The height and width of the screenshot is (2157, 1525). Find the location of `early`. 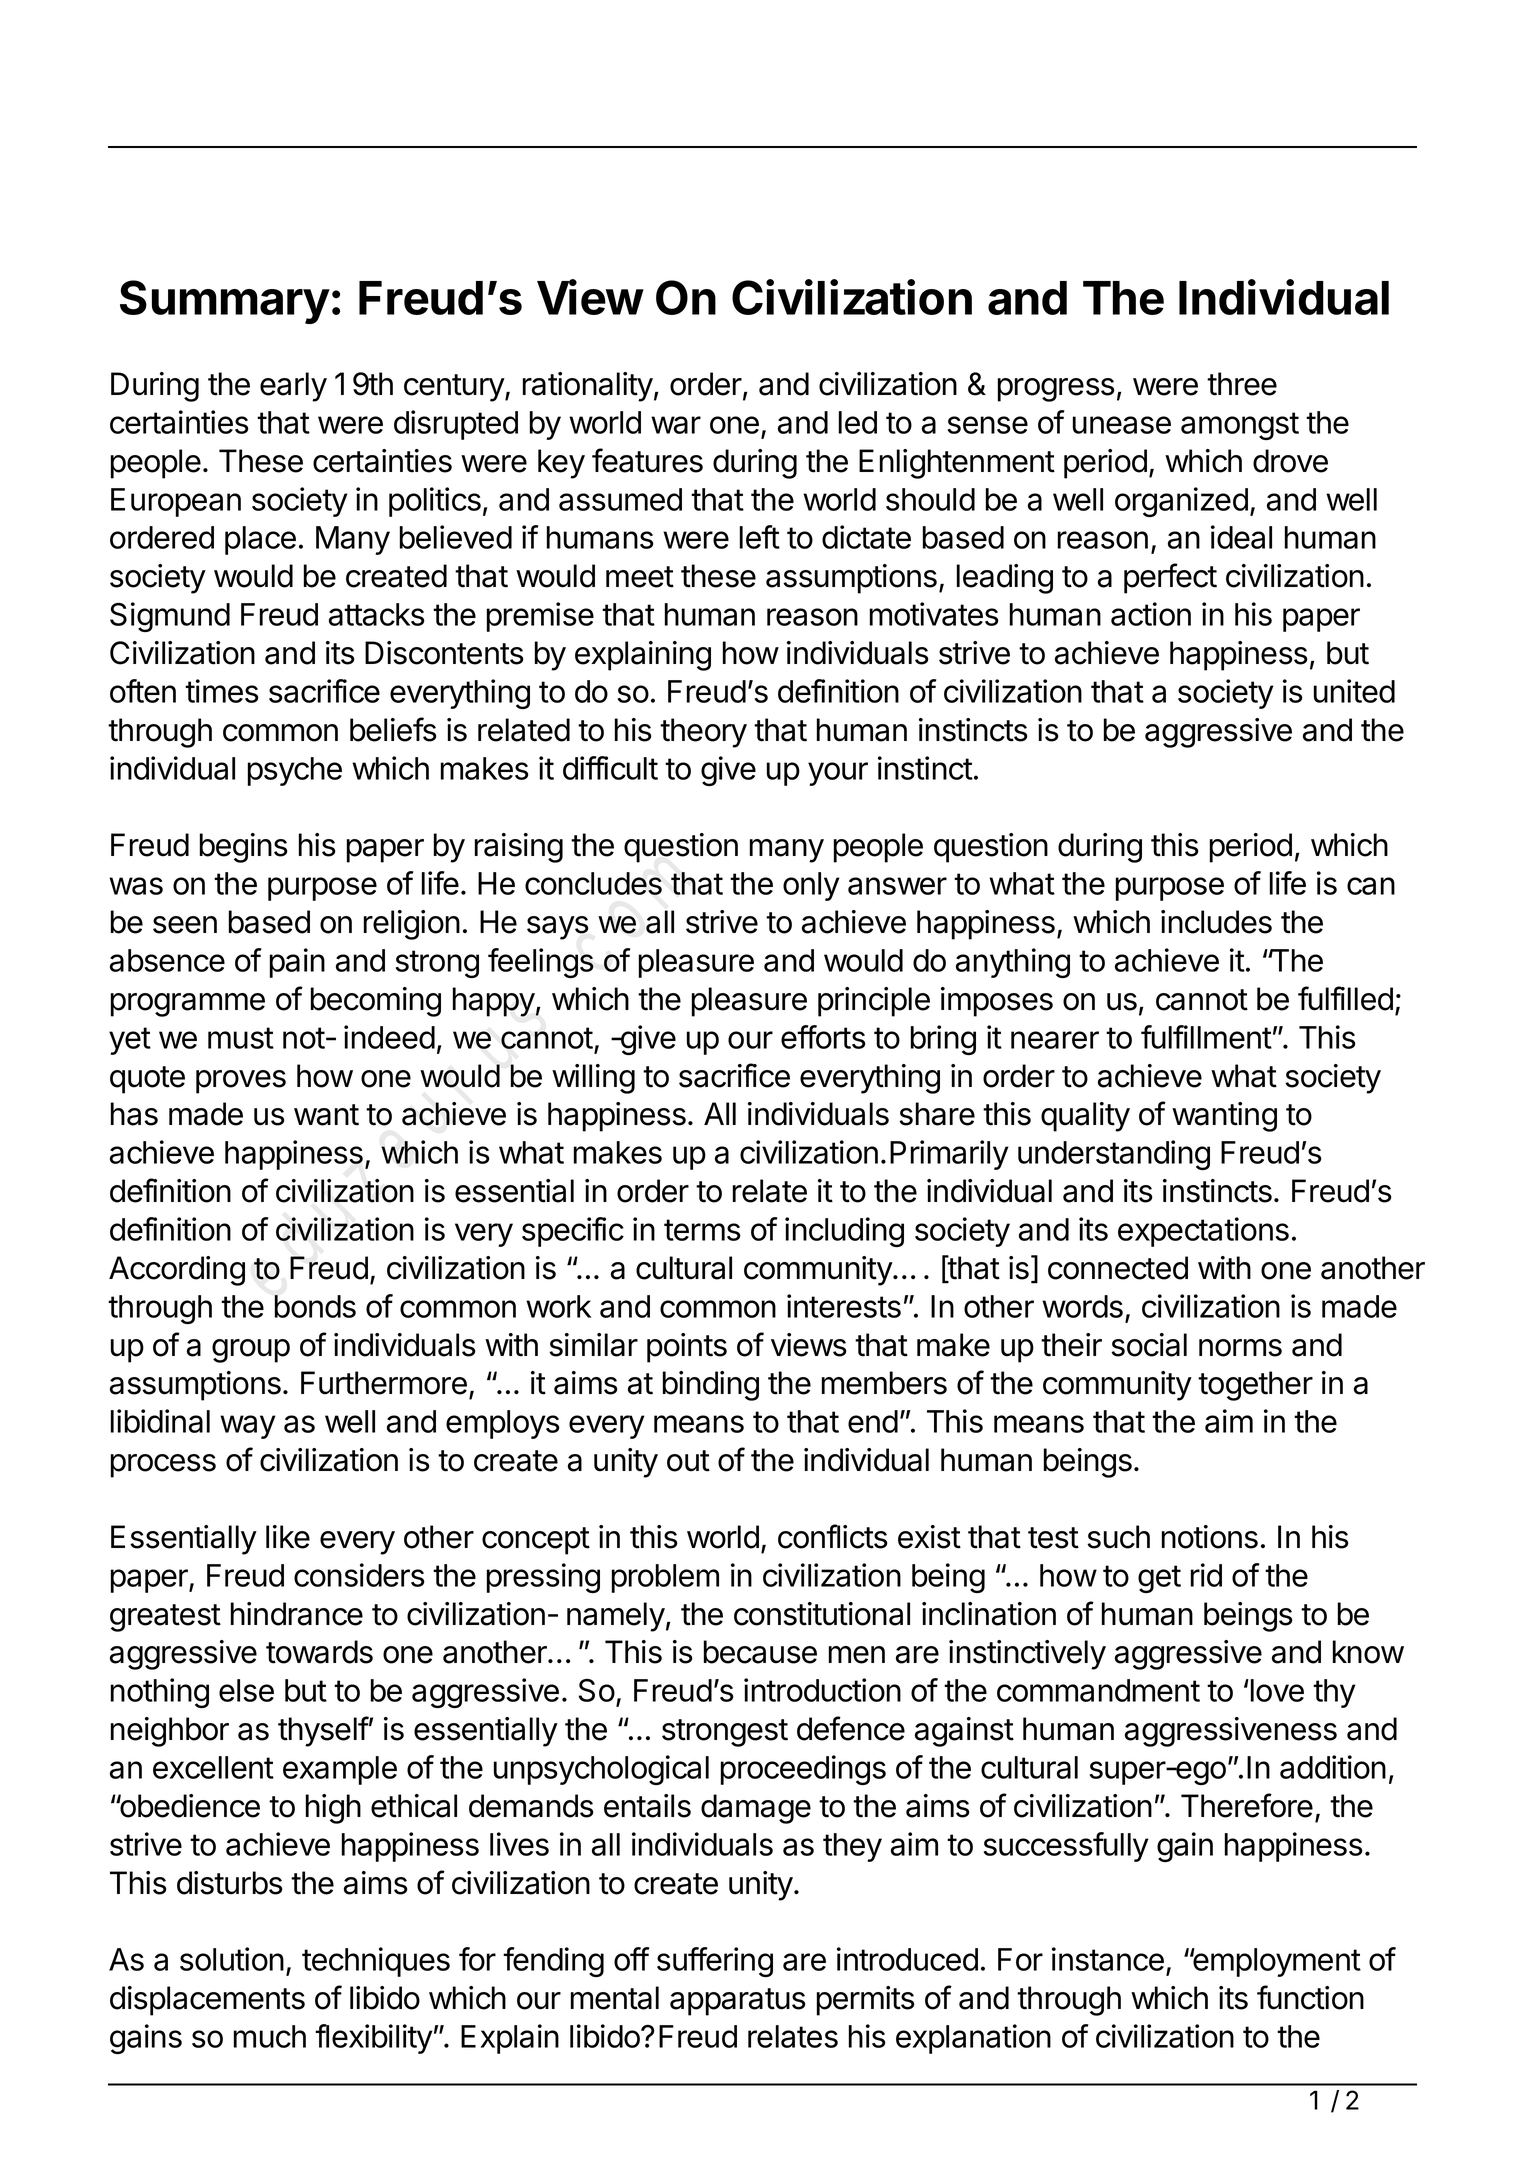

early is located at coordinates (293, 387).
